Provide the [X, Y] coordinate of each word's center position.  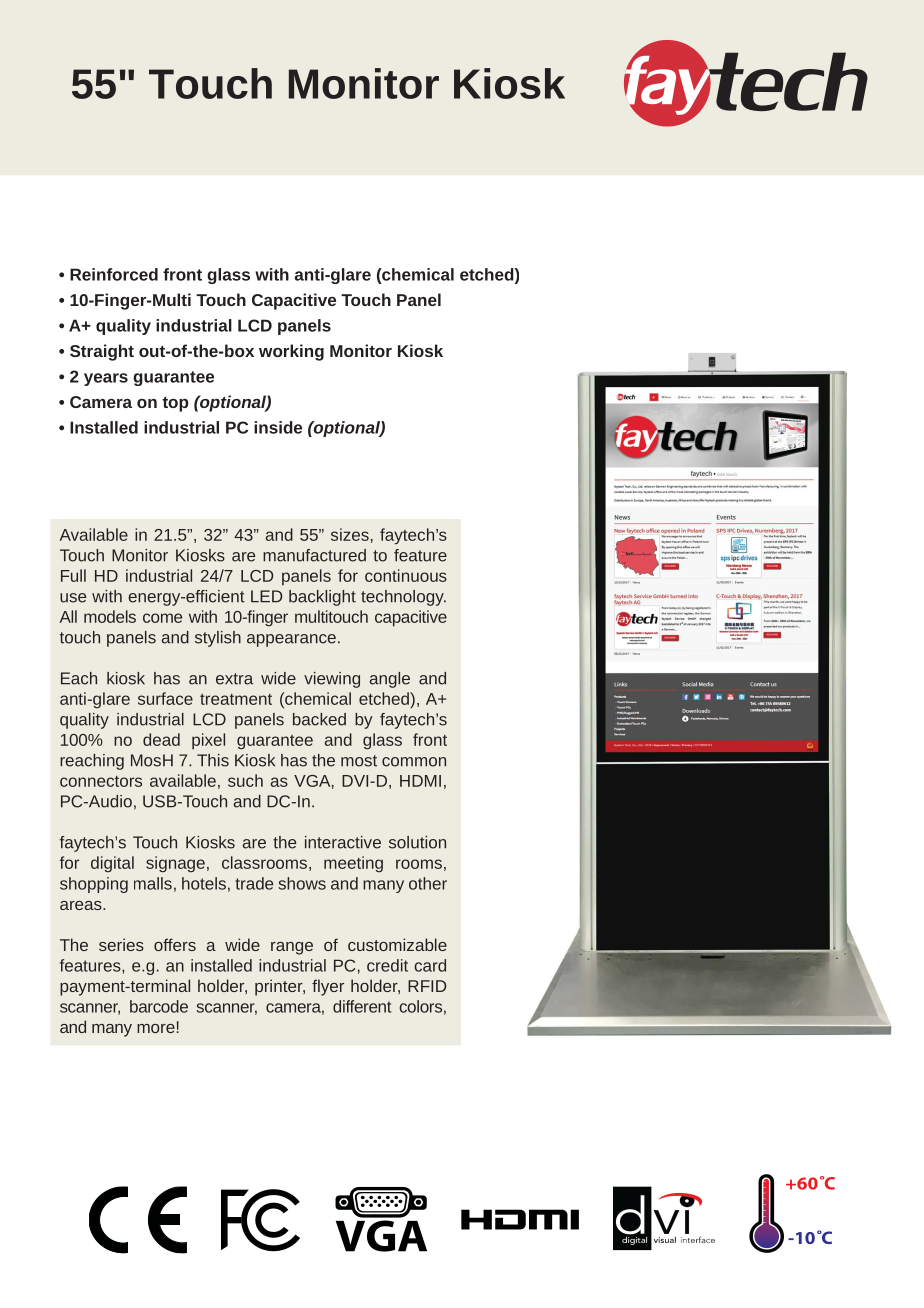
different [362, 1006]
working [291, 352]
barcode [159, 1006]
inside [278, 427]
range [292, 948]
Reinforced [114, 274]
